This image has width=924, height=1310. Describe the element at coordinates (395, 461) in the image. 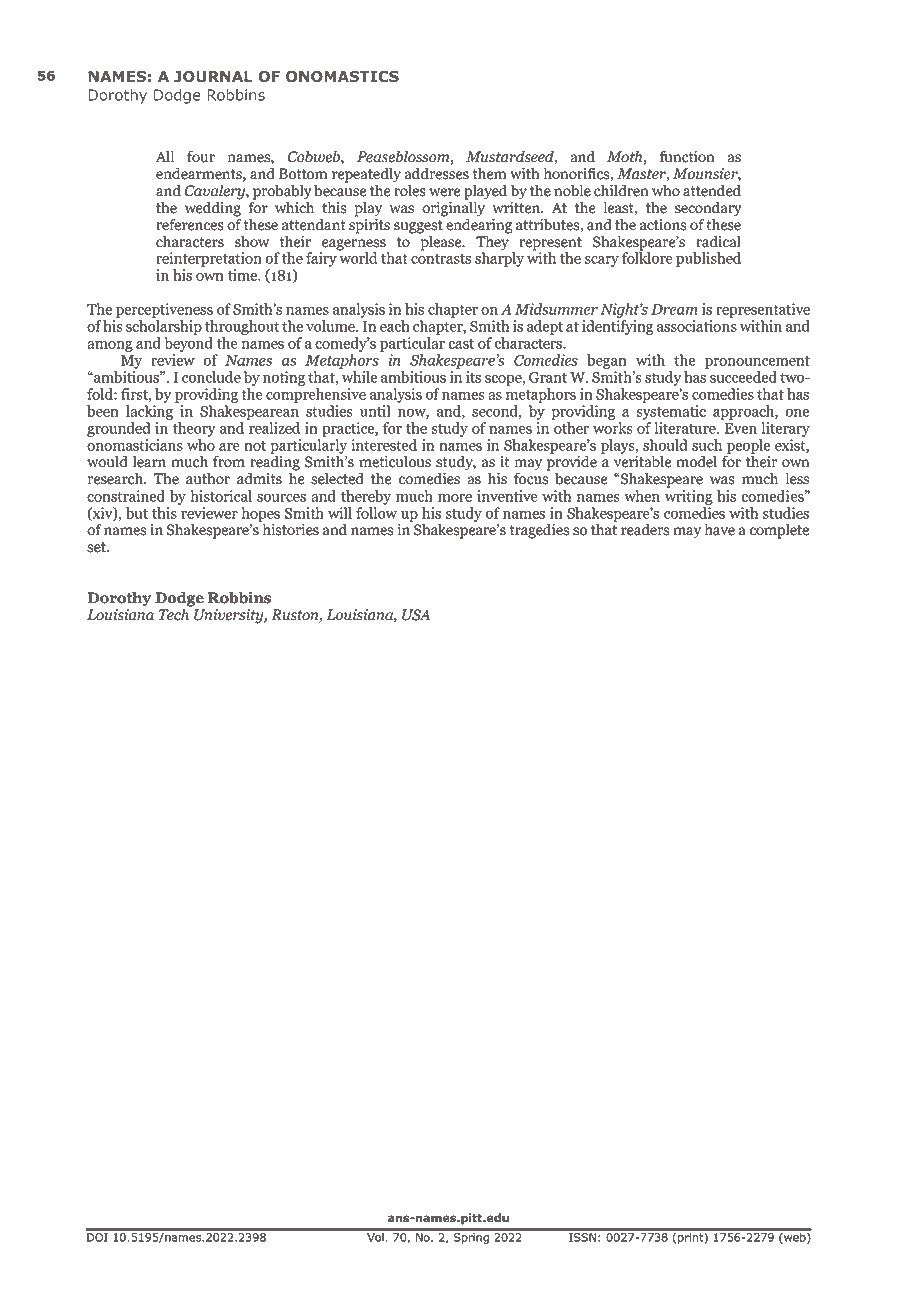

I see `meticulous` at that location.
